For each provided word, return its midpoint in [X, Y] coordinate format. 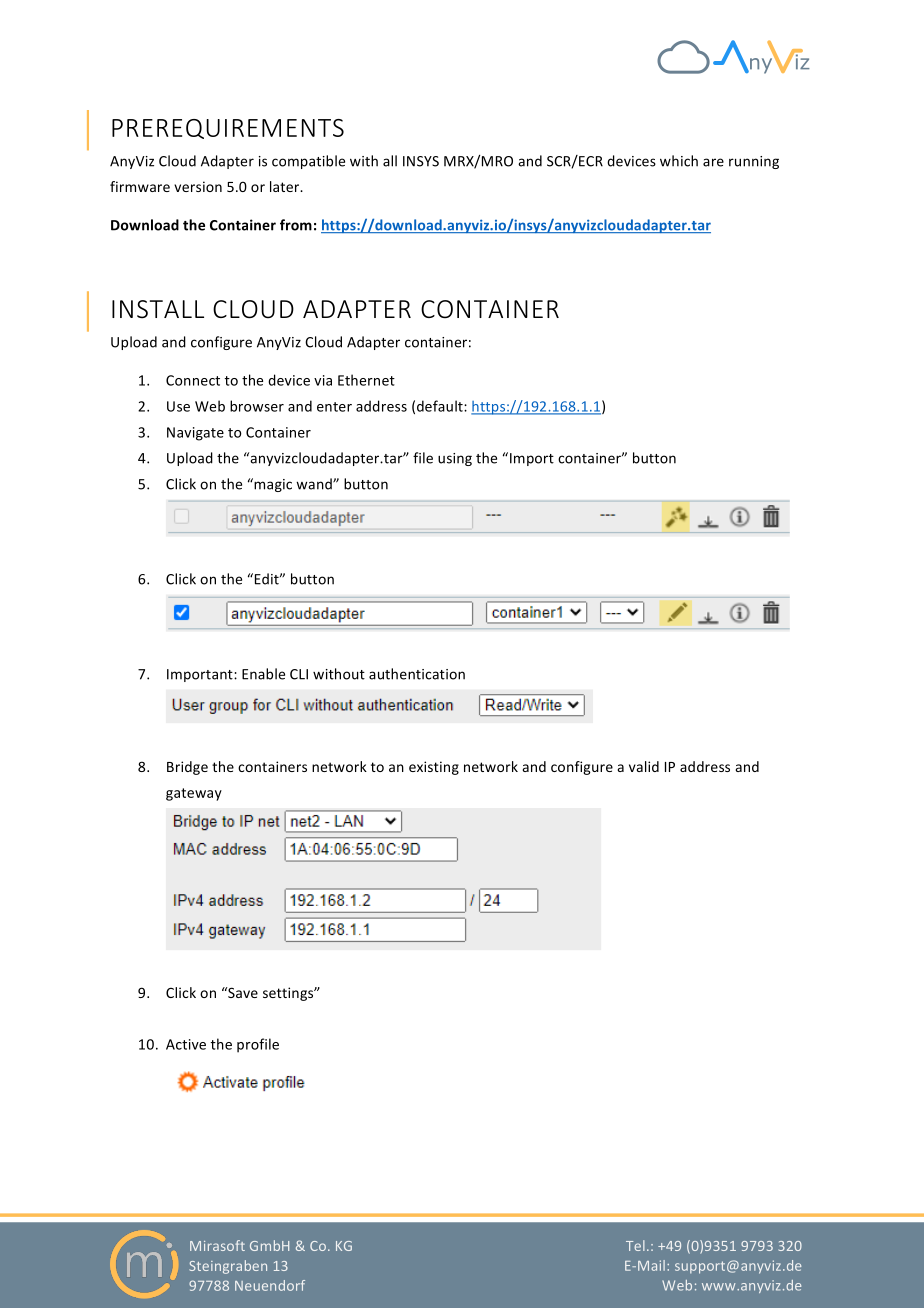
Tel [635, 1245]
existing [434, 768]
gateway [194, 794]
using [455, 459]
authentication [417, 674]
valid [644, 766]
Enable [263, 674]
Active [186, 1044]
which [679, 161]
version [198, 186]
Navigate [195, 434]
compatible [308, 162]
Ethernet [366, 380]
